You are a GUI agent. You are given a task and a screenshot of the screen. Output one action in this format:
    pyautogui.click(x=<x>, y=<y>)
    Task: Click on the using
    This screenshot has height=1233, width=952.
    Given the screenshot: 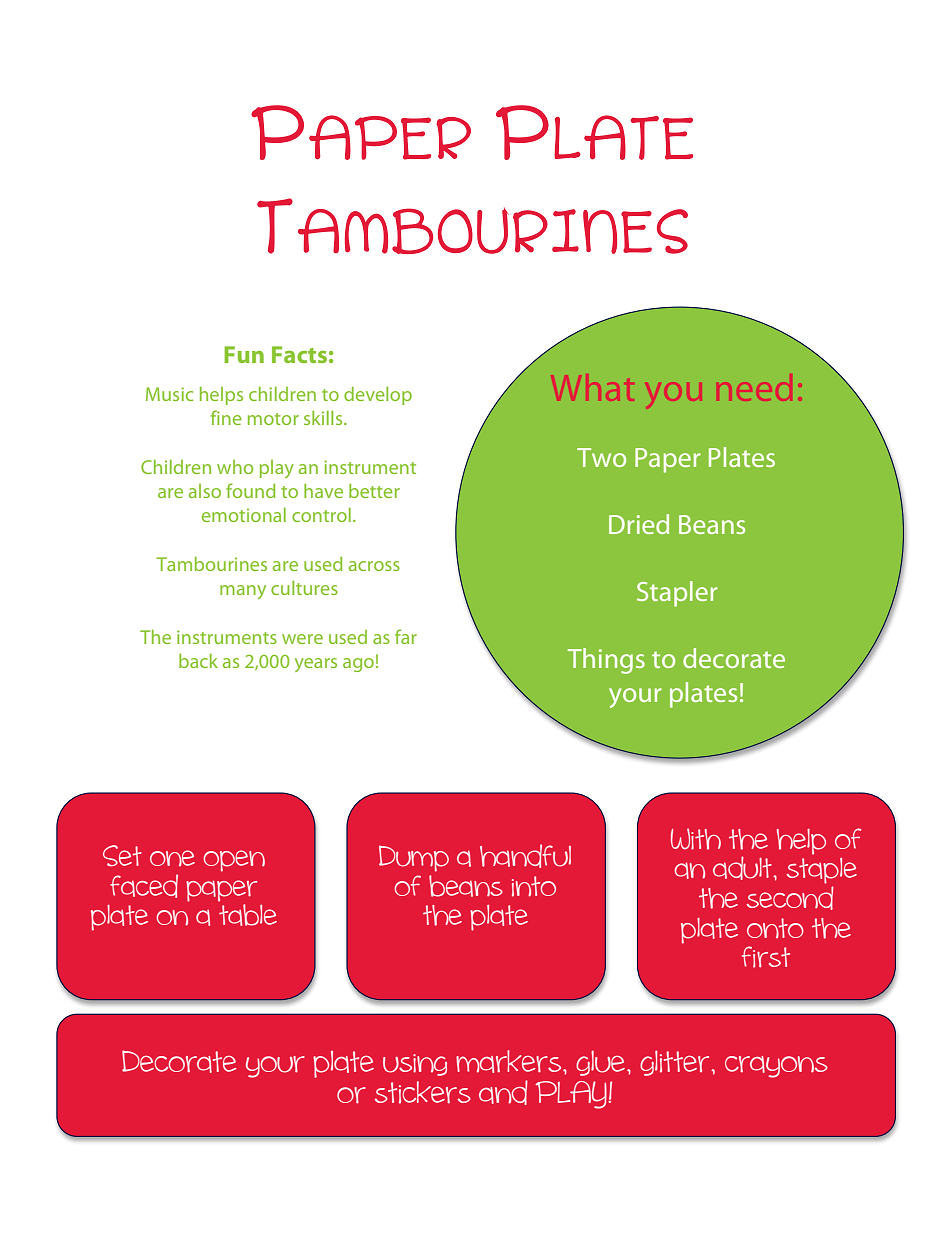 What is the action you would take?
    pyautogui.click(x=415, y=1065)
